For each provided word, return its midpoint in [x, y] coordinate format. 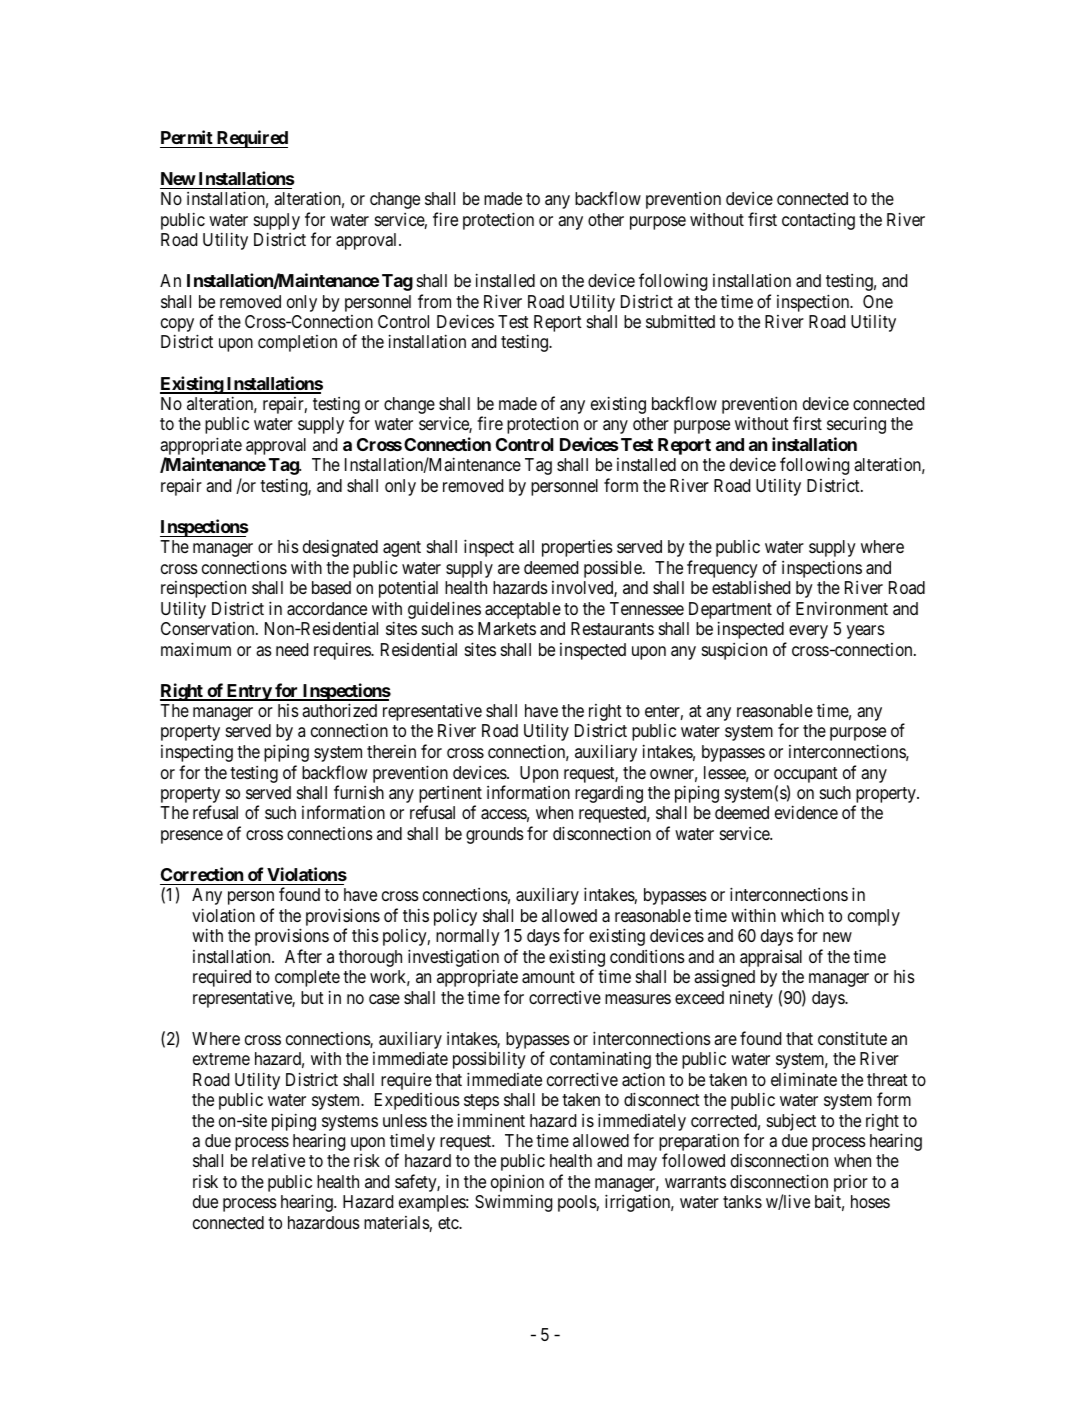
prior [850, 1185]
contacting [818, 221]
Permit [187, 137]
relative [278, 1160]
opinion [517, 1184]
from [434, 301]
